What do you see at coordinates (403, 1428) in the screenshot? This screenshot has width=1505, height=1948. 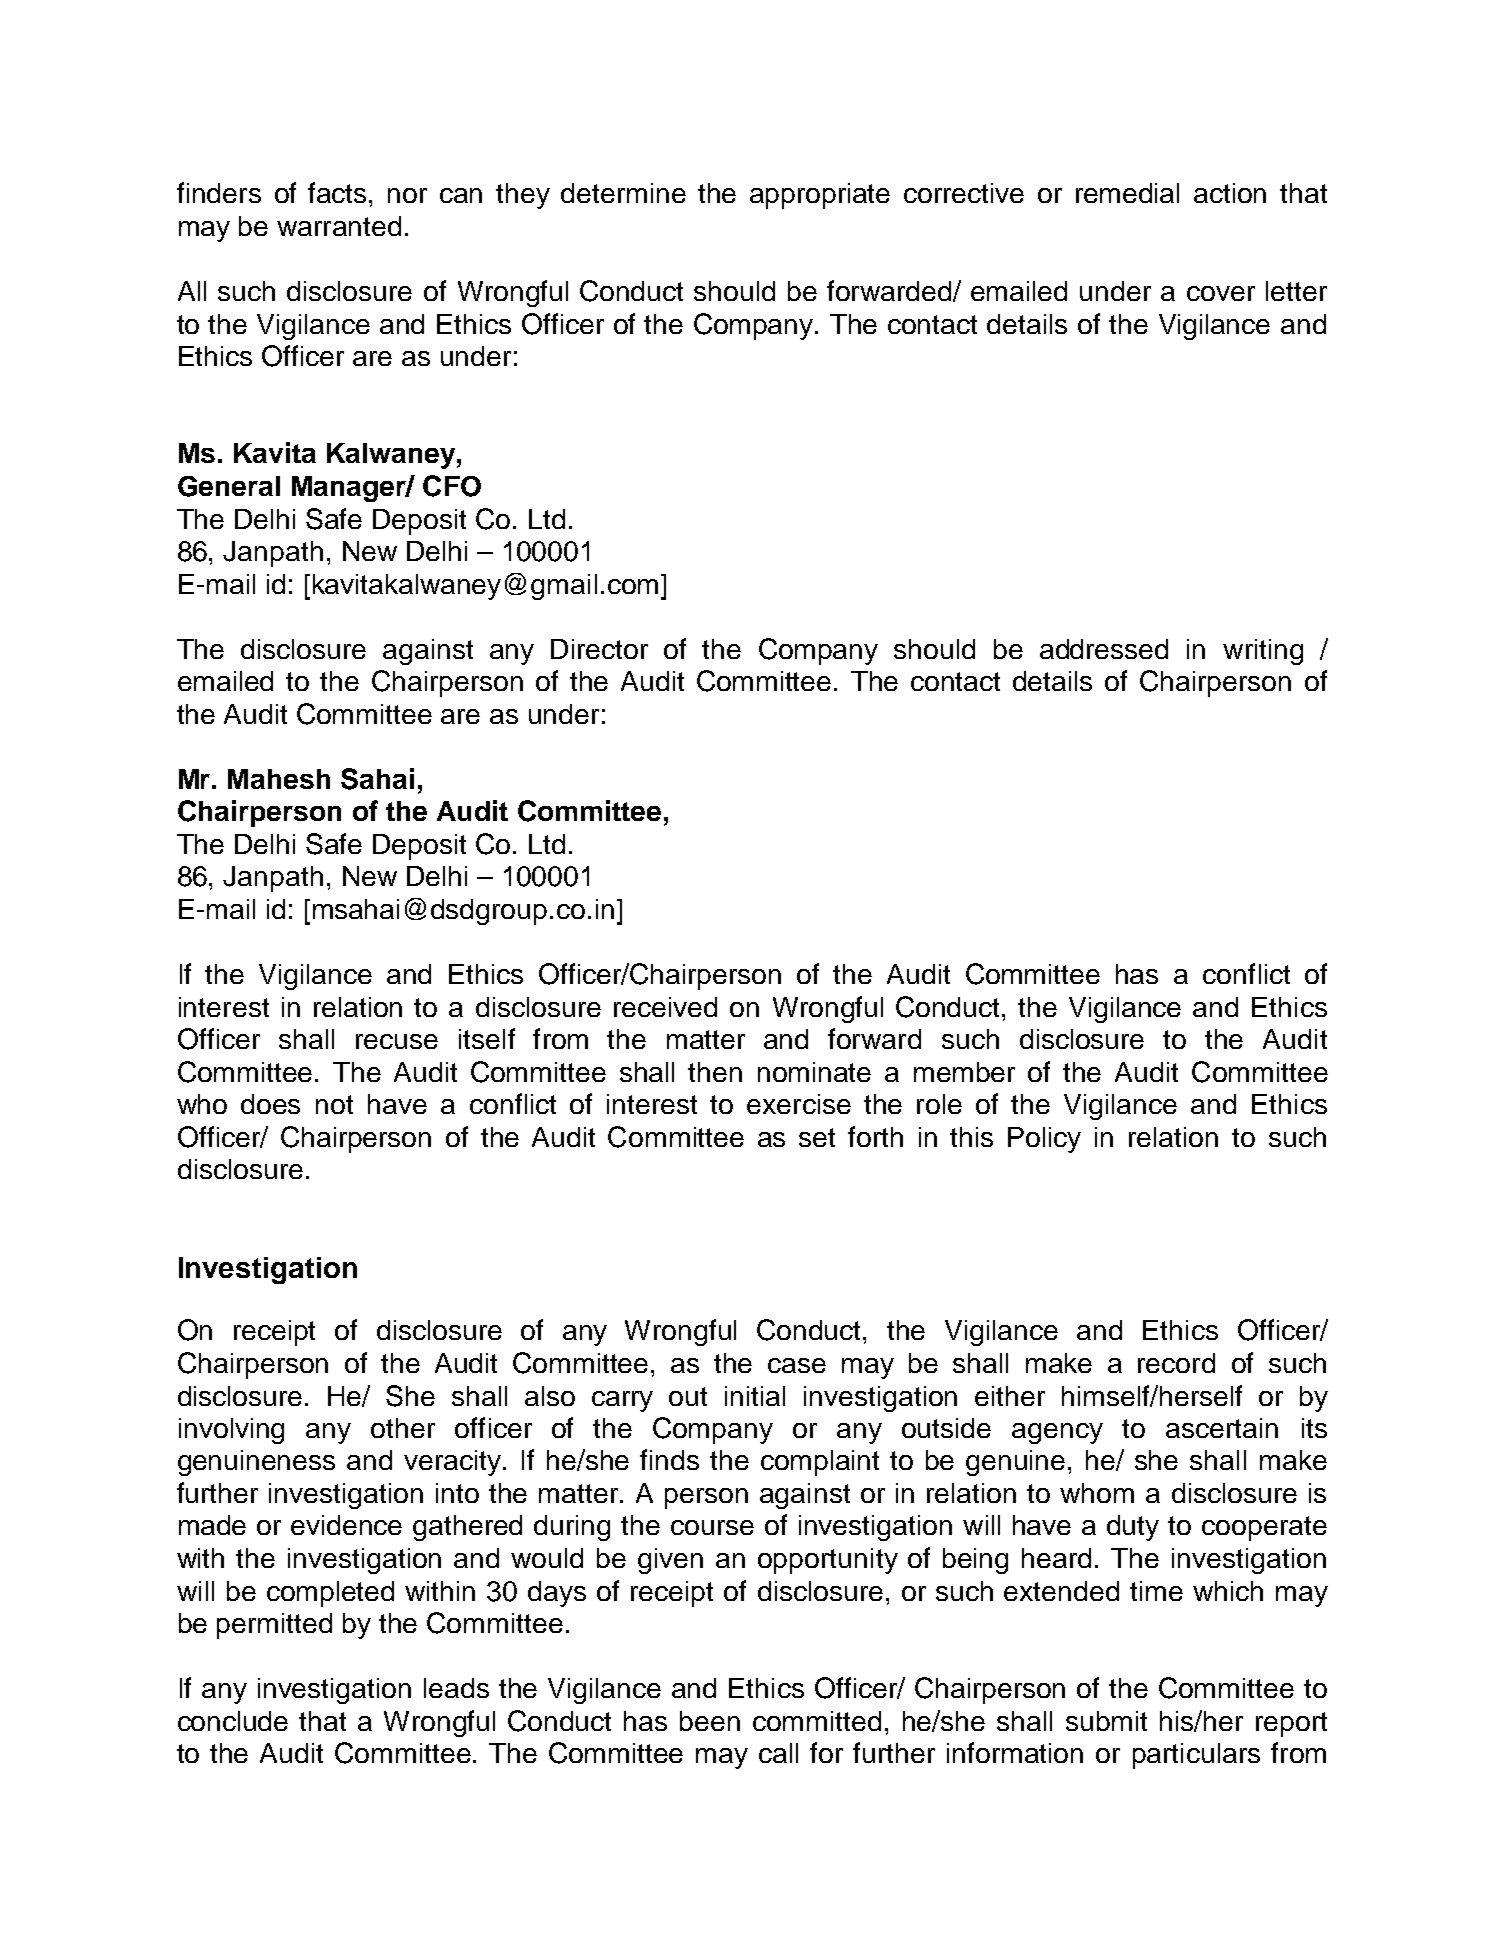 I see `other` at bounding box center [403, 1428].
